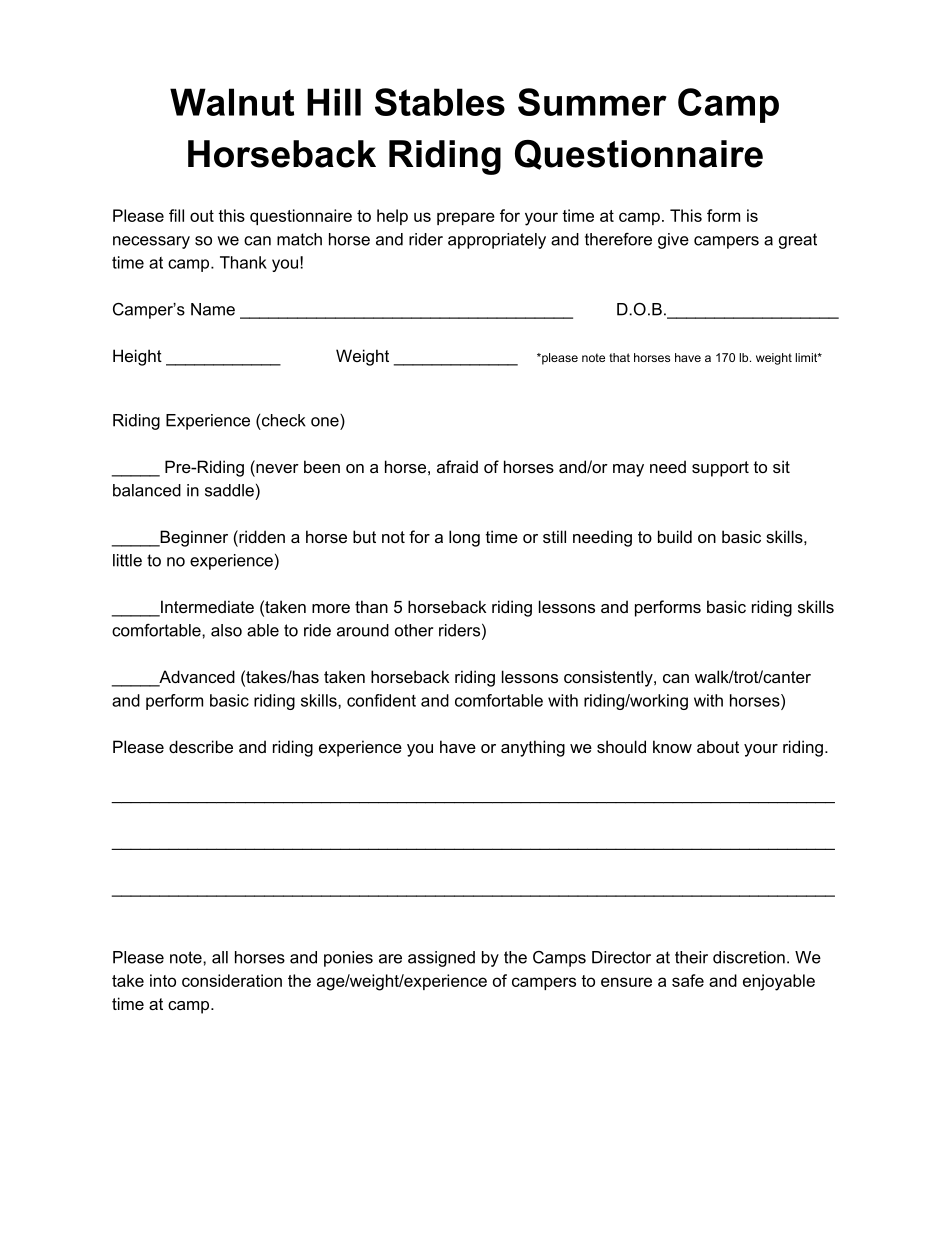  What do you see at coordinates (619, 357) in the page?
I see `that` at bounding box center [619, 357].
